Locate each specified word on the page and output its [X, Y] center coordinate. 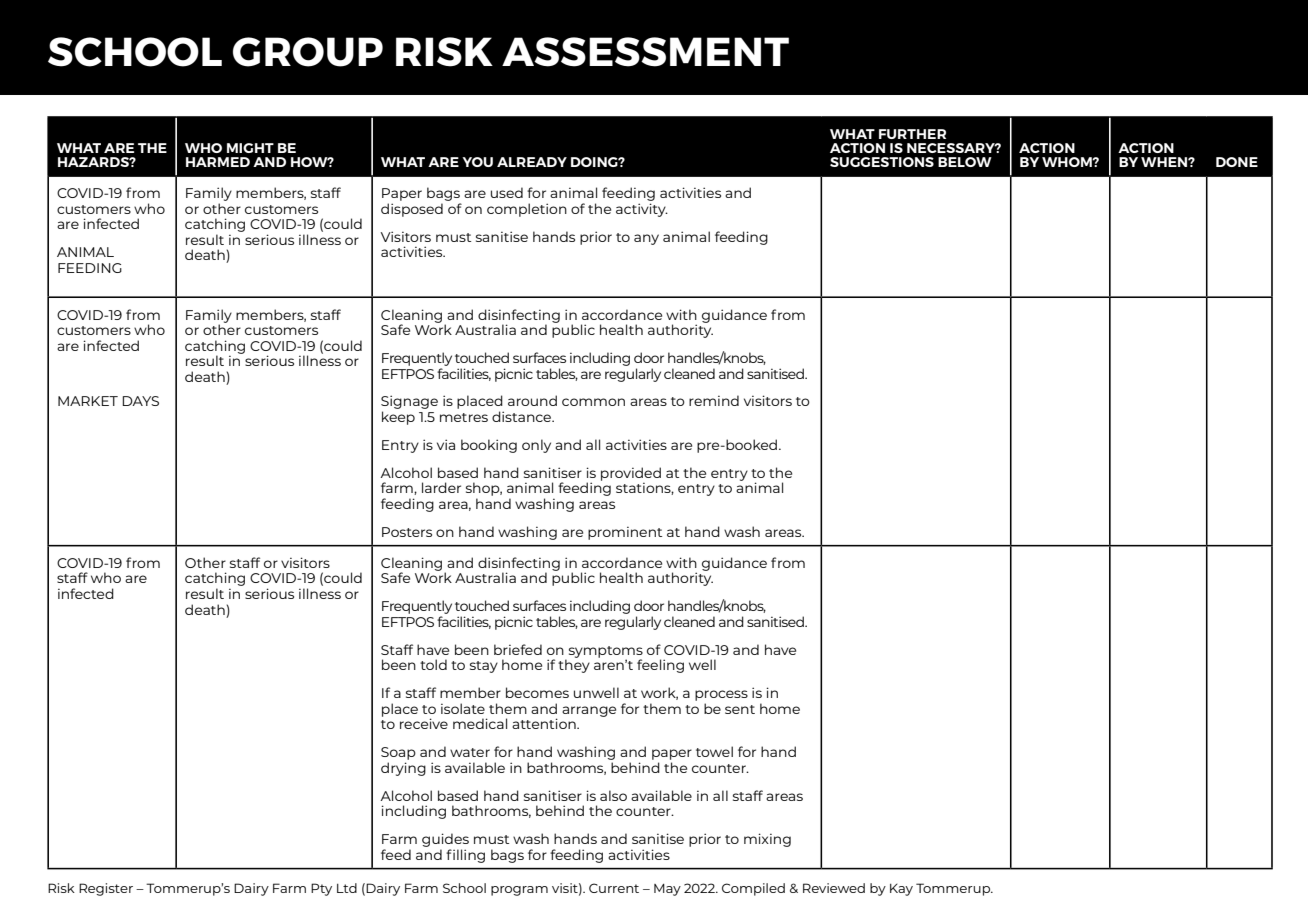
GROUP [308, 52]
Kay [901, 890]
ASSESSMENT [645, 52]
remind [714, 400]
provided [631, 474]
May [667, 890]
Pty [321, 889]
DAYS [140, 401]
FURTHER [912, 134]
